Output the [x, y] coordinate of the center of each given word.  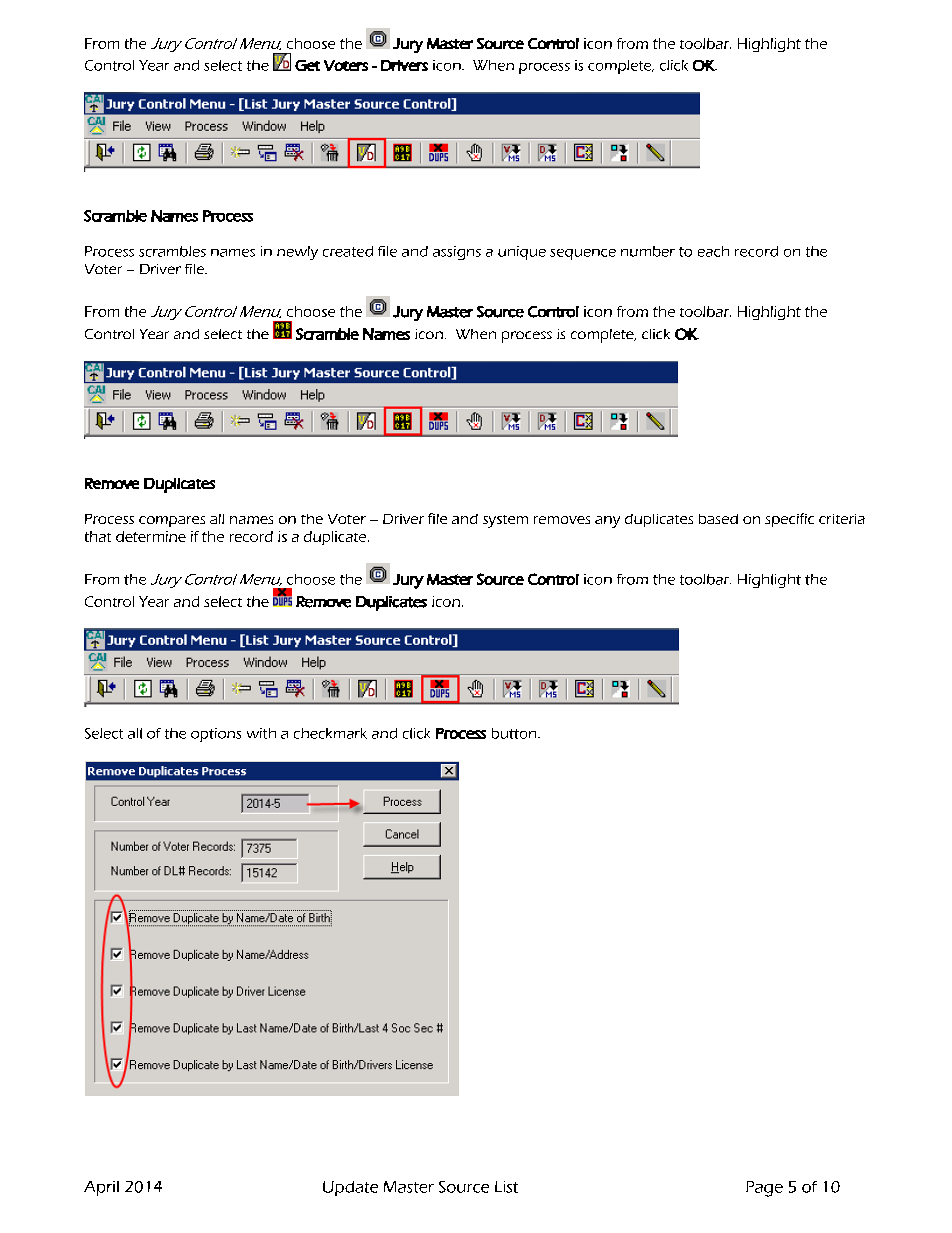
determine [151, 536]
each [713, 251]
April [101, 1188]
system [505, 521]
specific [789, 520]
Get [307, 65]
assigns [457, 253]
